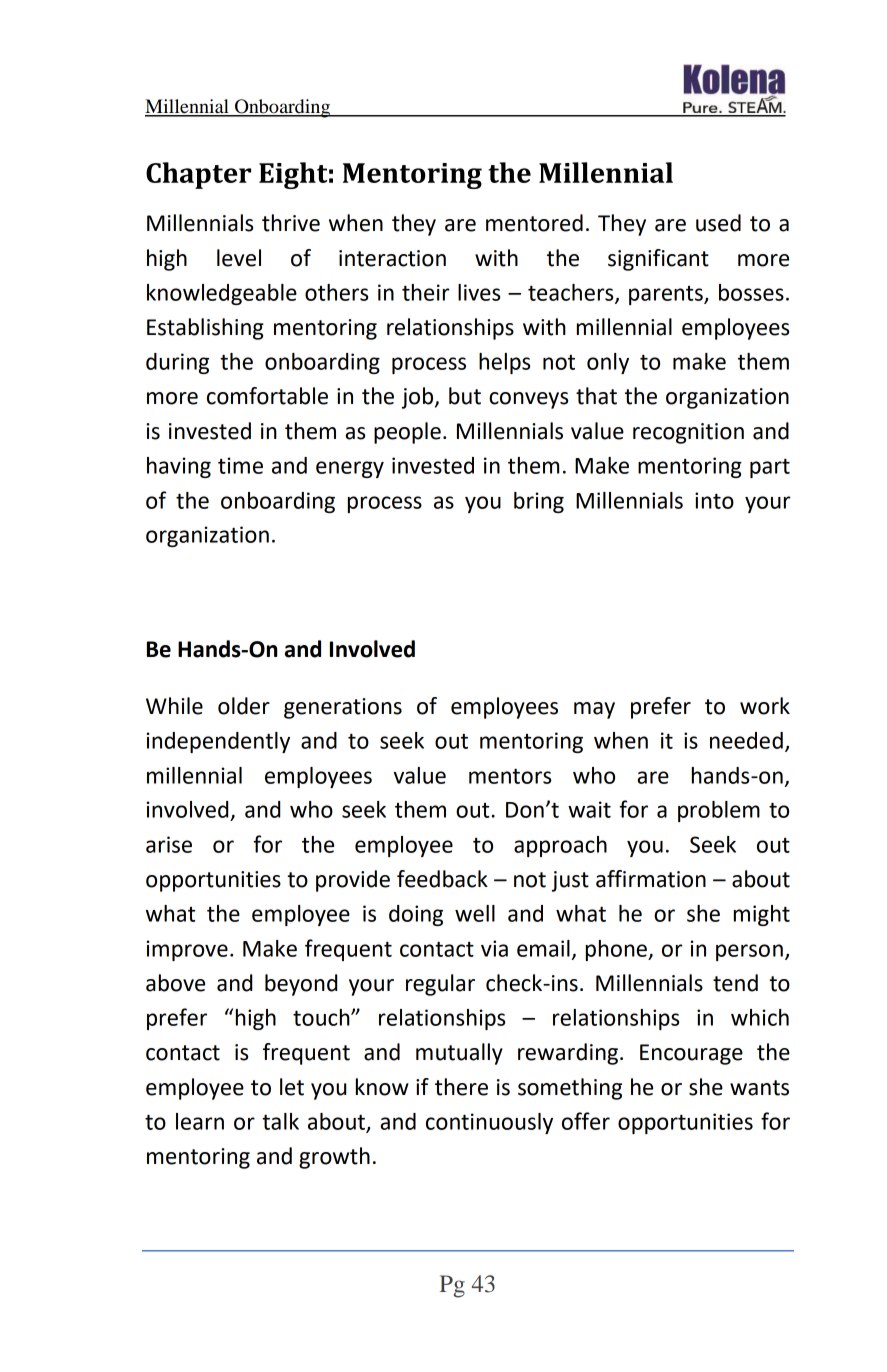 Image resolution: width=887 pixels, height=1372 pixels. I want to click on wants, so click(759, 1088).
